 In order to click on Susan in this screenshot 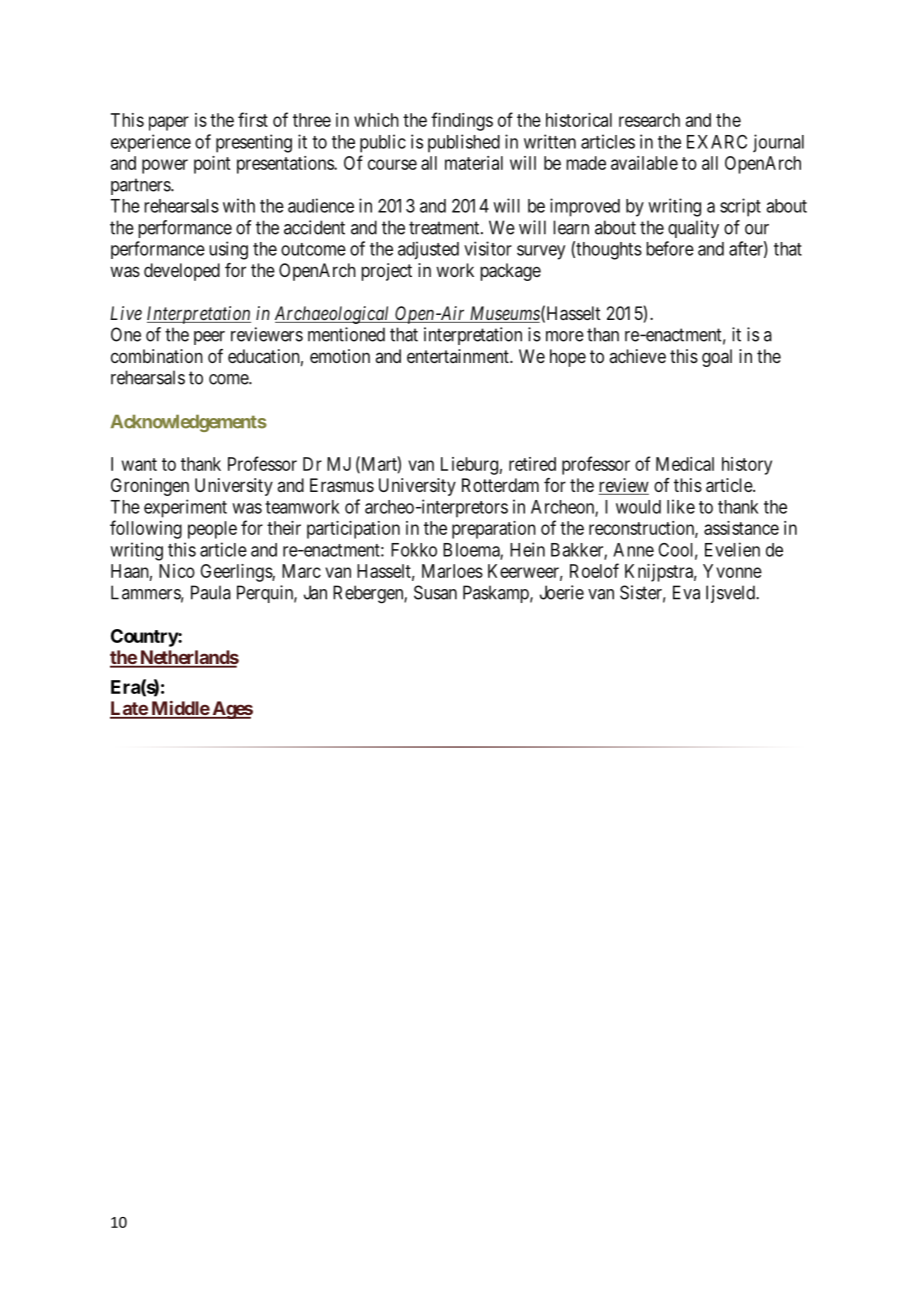, I will do `click(435, 592)`.
